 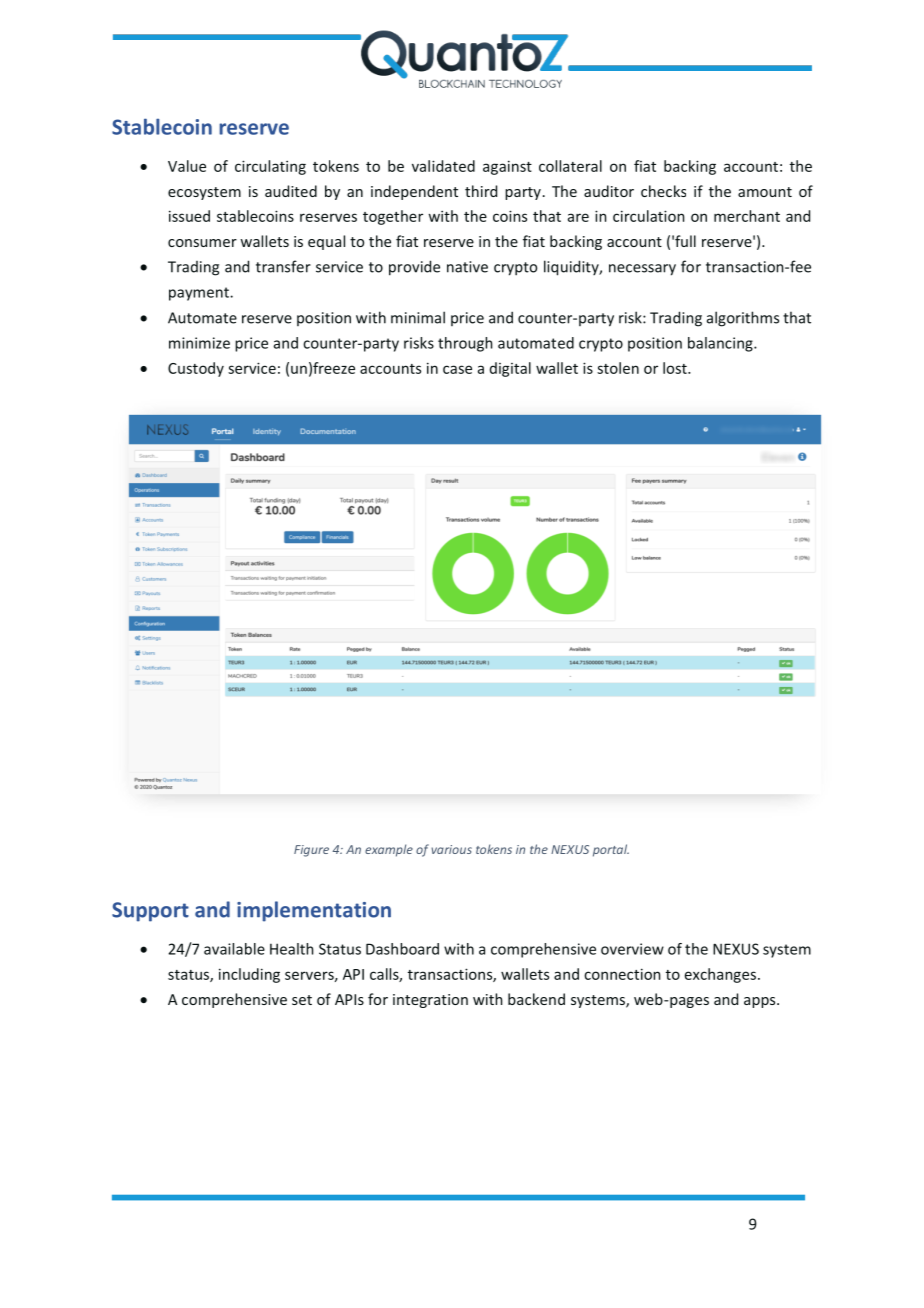 What do you see at coordinates (249, 975) in the image?
I see `including` at bounding box center [249, 975].
